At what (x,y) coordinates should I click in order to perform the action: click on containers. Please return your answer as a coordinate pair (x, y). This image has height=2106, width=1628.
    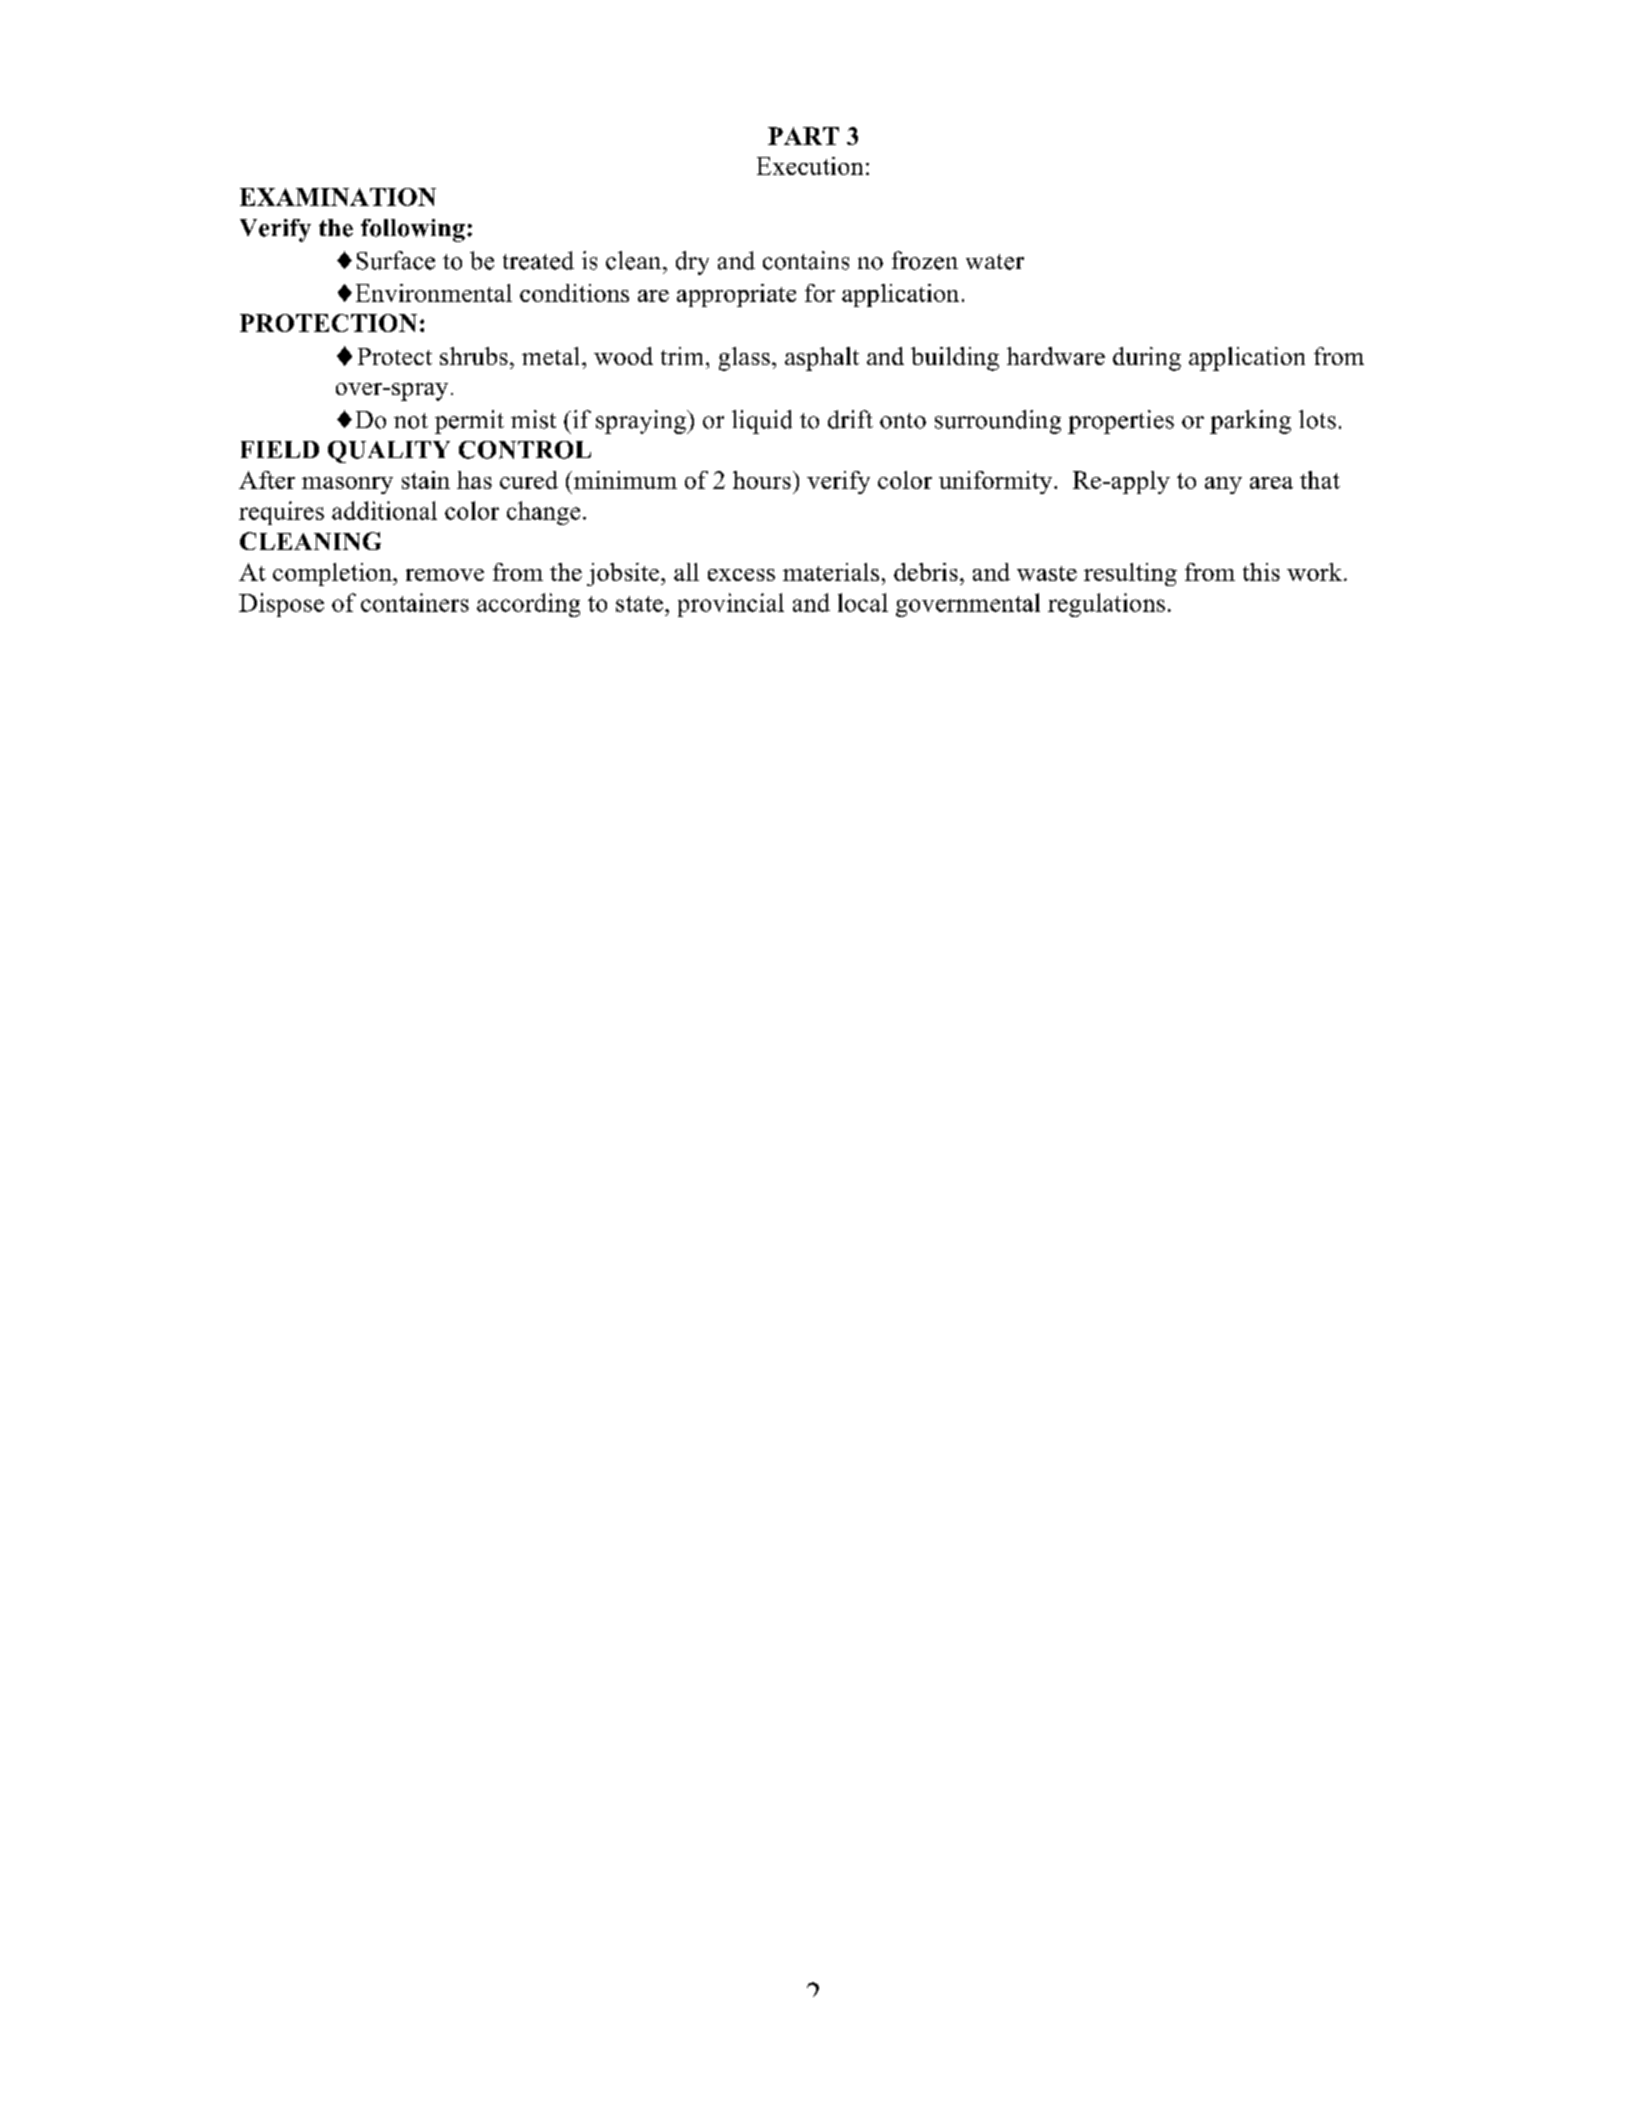
    Looking at the image, I should click on (415, 602).
